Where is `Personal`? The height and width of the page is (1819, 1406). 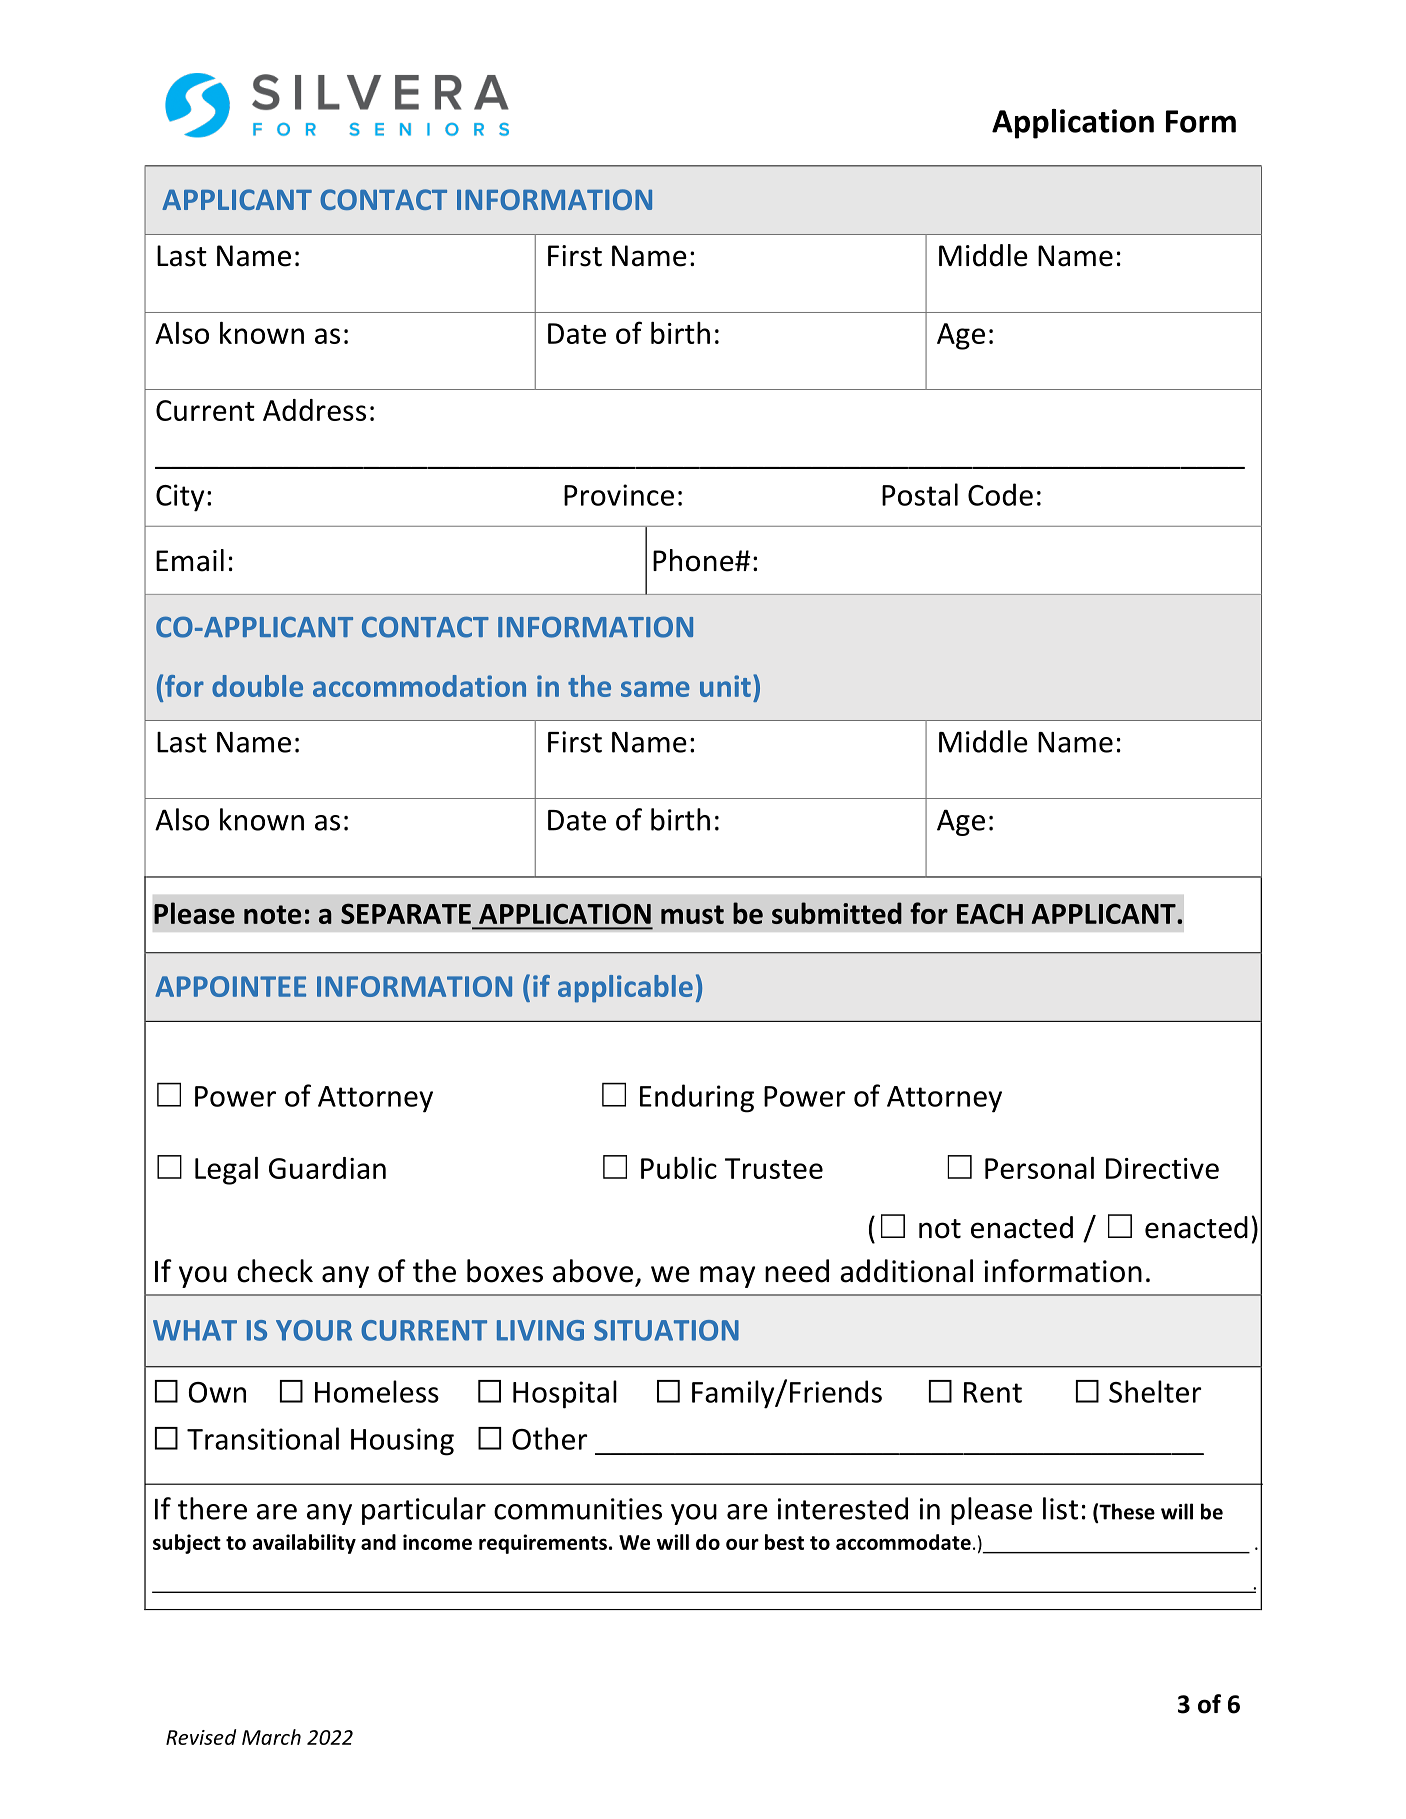 Personal is located at coordinates (1039, 1168).
